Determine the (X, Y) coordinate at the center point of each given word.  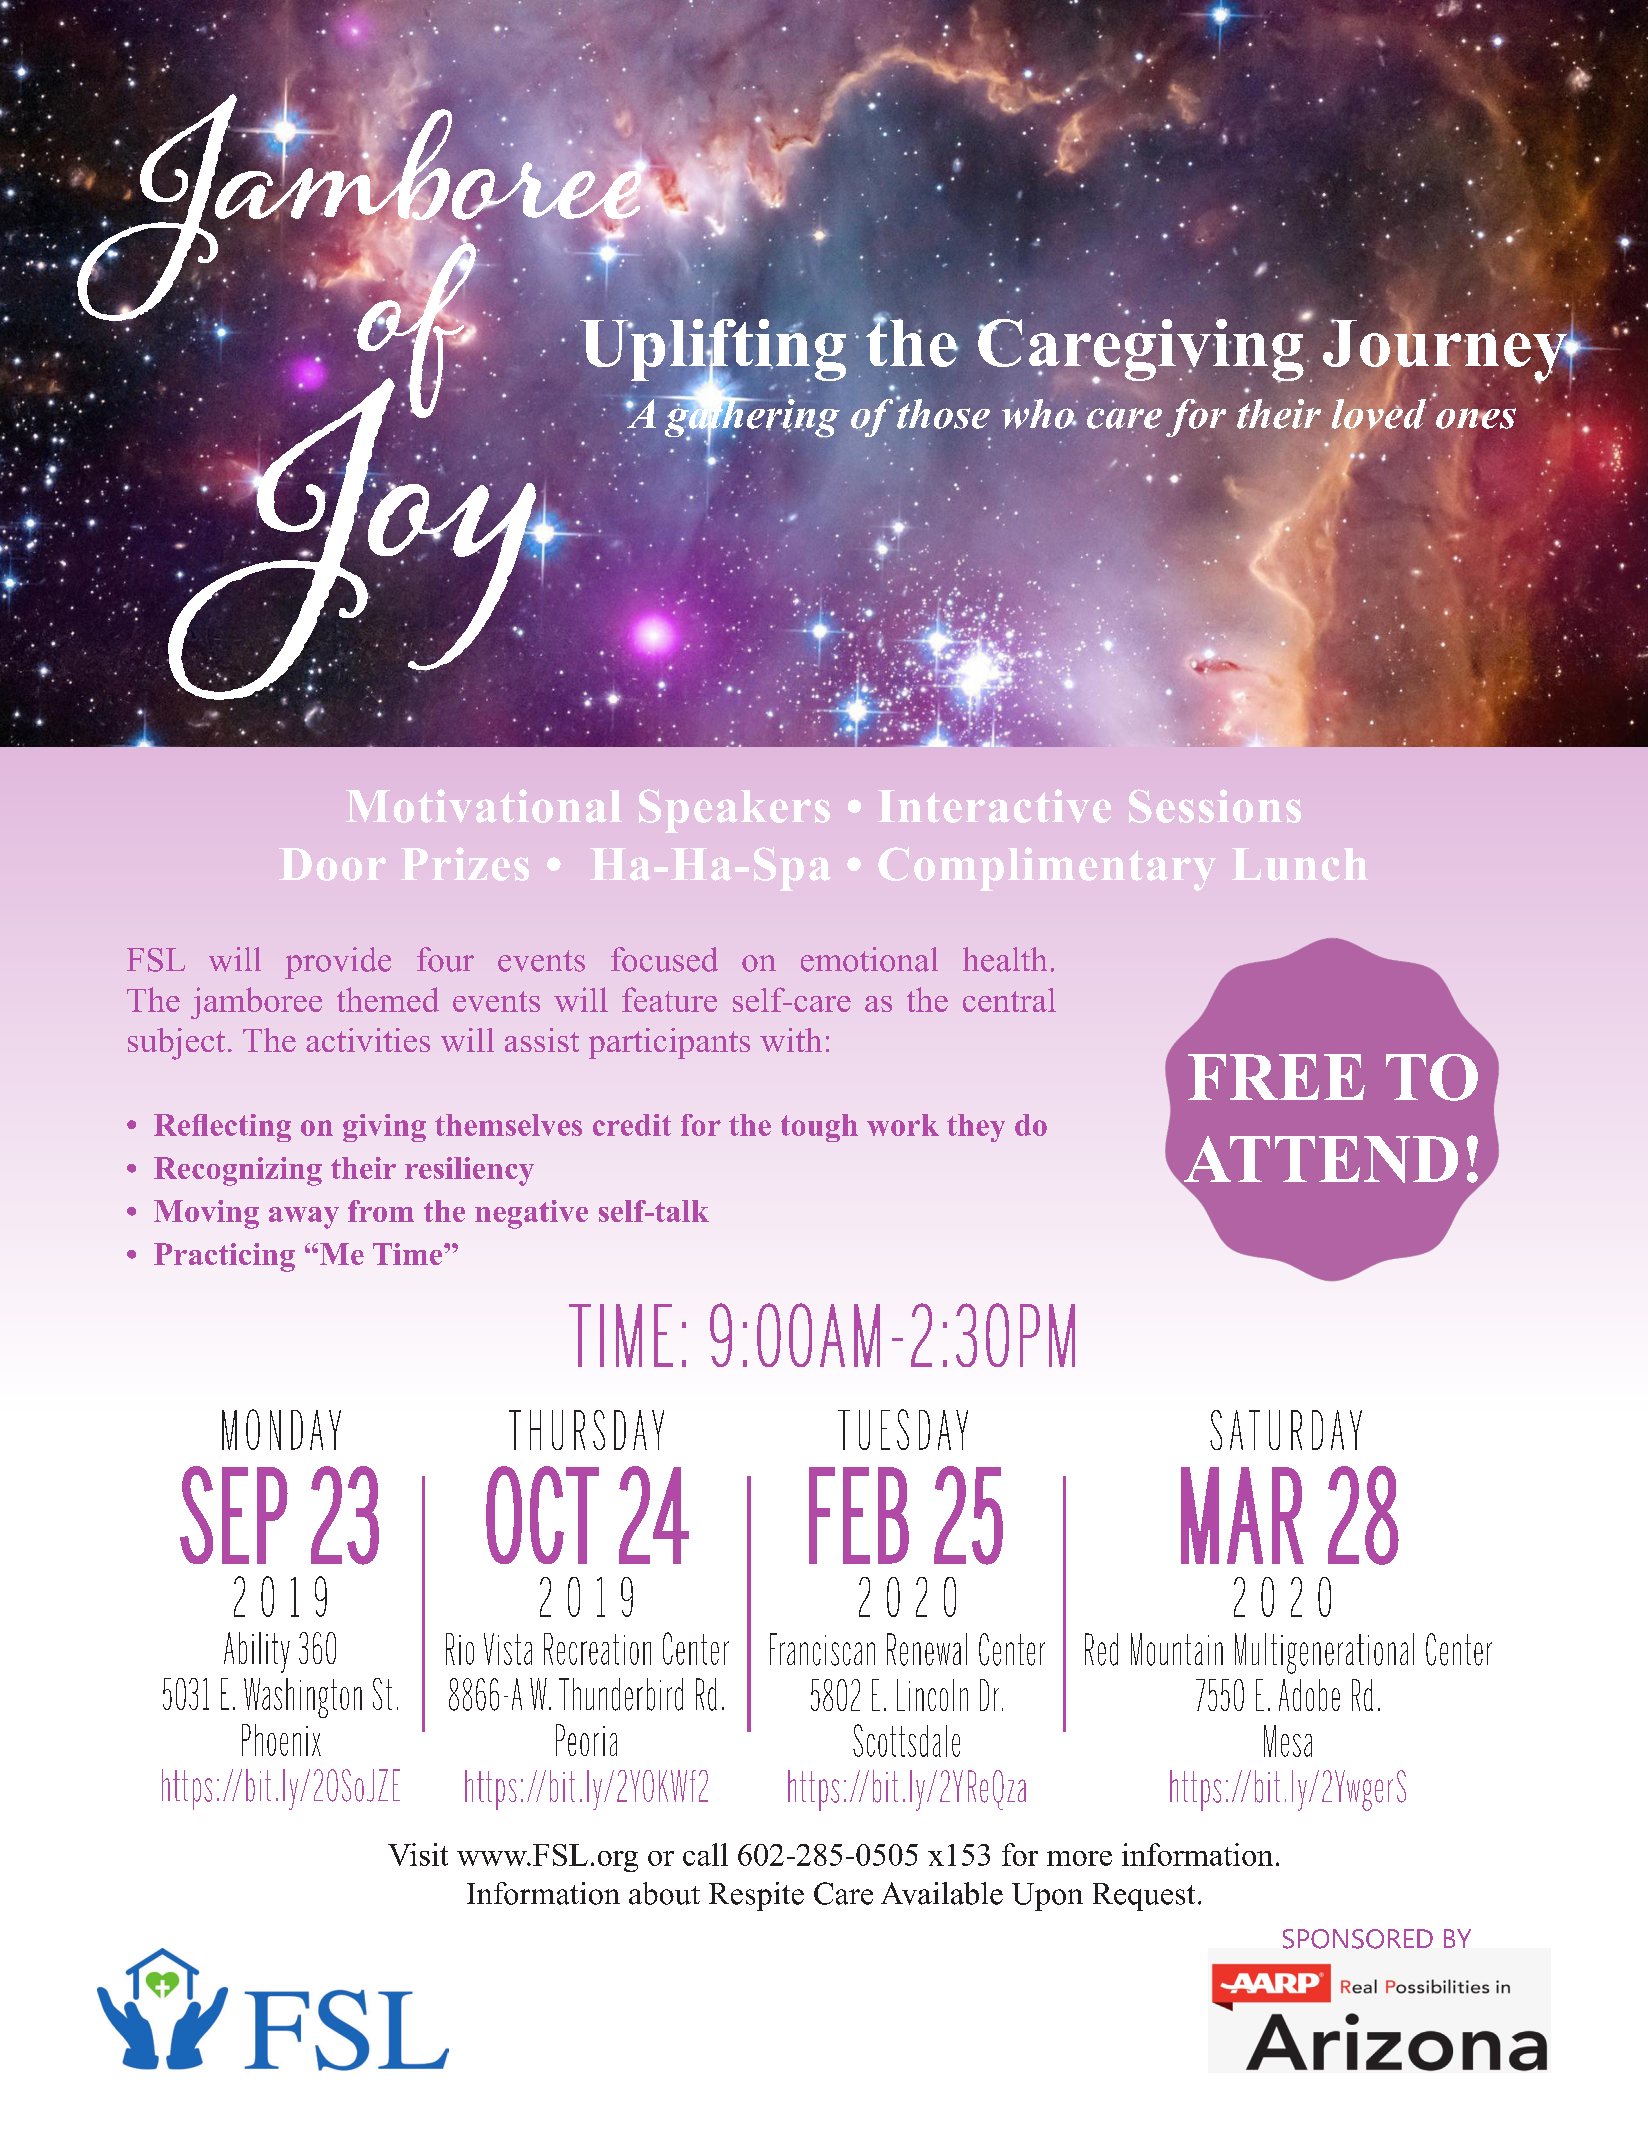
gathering (751, 418)
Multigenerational (1324, 1653)
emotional (869, 959)
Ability (257, 1652)
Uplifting (712, 349)
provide (338, 963)
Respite (756, 1896)
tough (819, 1128)
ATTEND (1319, 1160)
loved (1379, 415)
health (1005, 959)
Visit (418, 1854)
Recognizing (238, 1171)
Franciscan (822, 1649)
